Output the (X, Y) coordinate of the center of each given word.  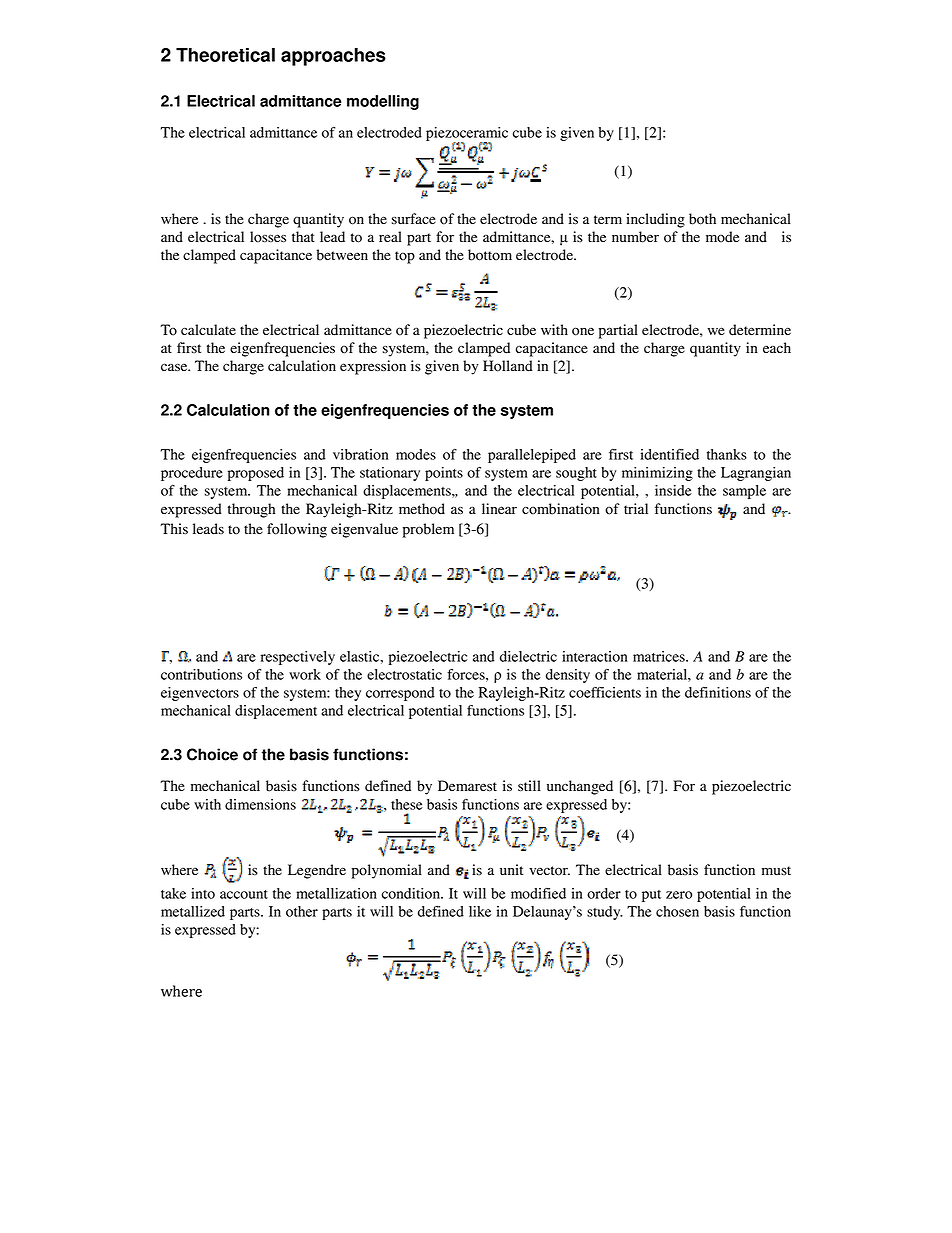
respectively (298, 658)
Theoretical (225, 55)
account (244, 894)
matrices (660, 656)
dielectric (528, 656)
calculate (208, 330)
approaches (333, 57)
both (702, 219)
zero (679, 895)
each (777, 347)
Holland (508, 366)
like (480, 911)
